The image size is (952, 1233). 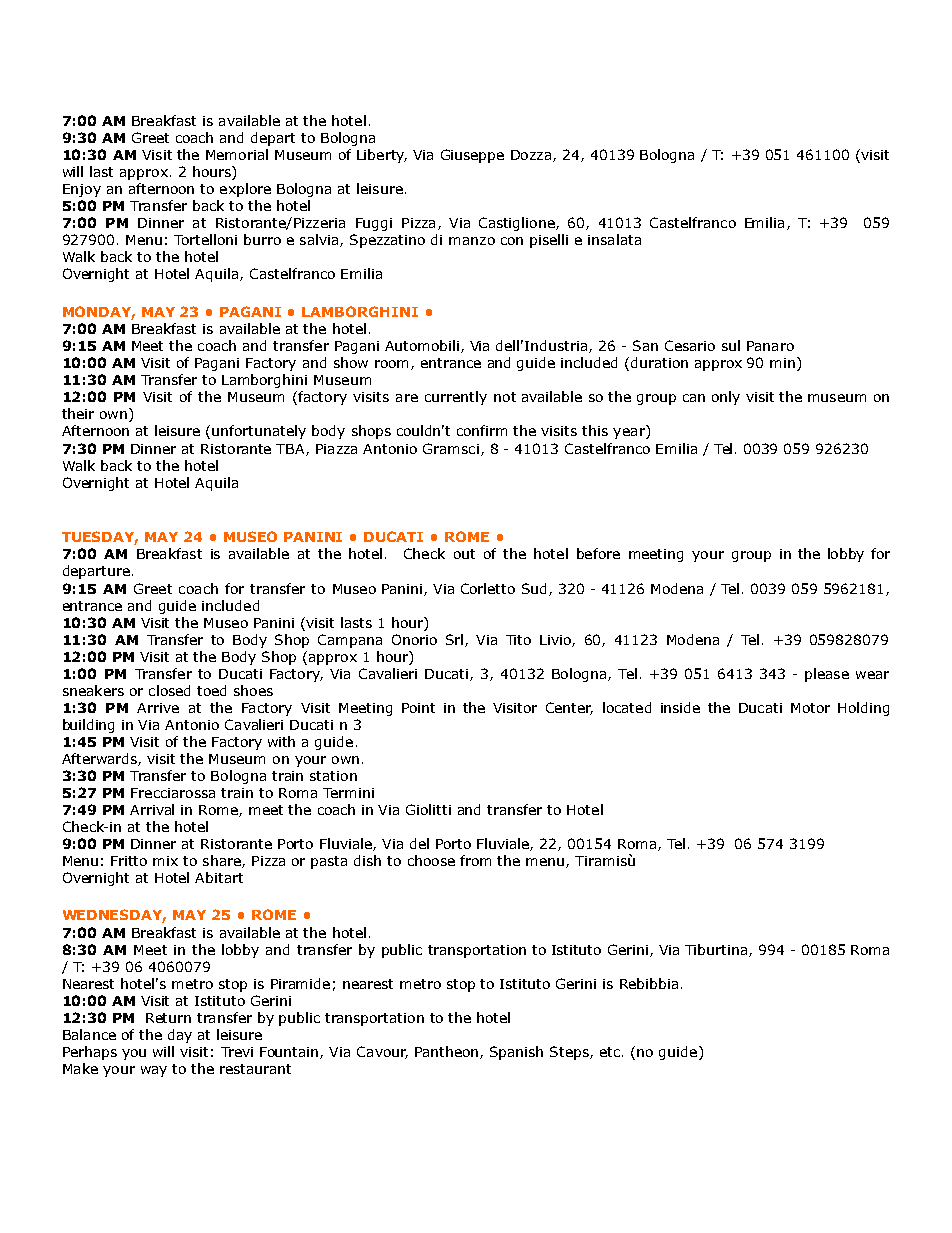 What do you see at coordinates (454, 639) in the screenshot?
I see `Srl` at bounding box center [454, 639].
